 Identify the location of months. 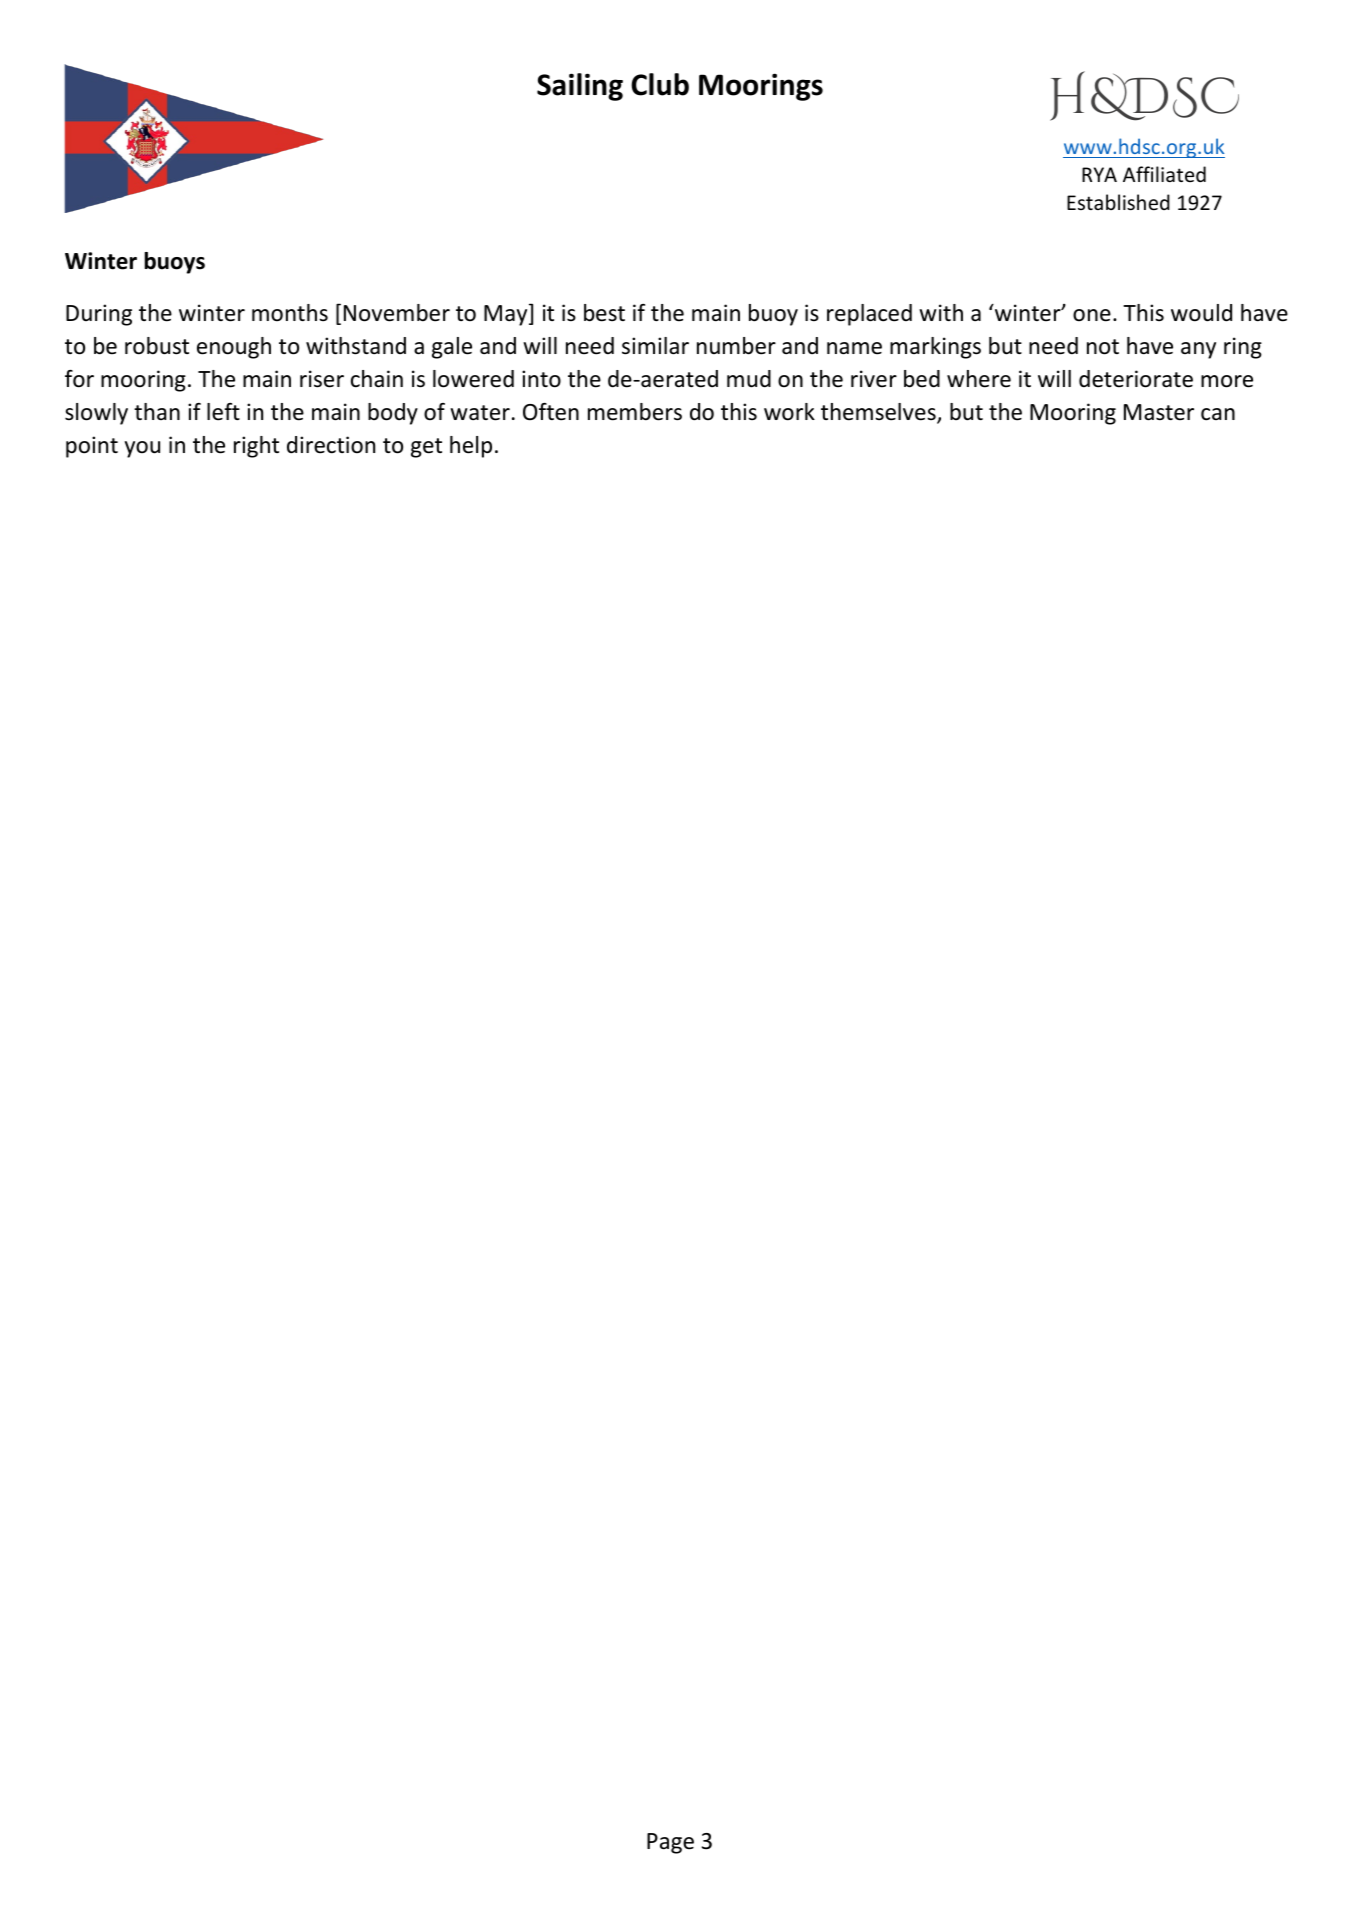
(290, 313).
